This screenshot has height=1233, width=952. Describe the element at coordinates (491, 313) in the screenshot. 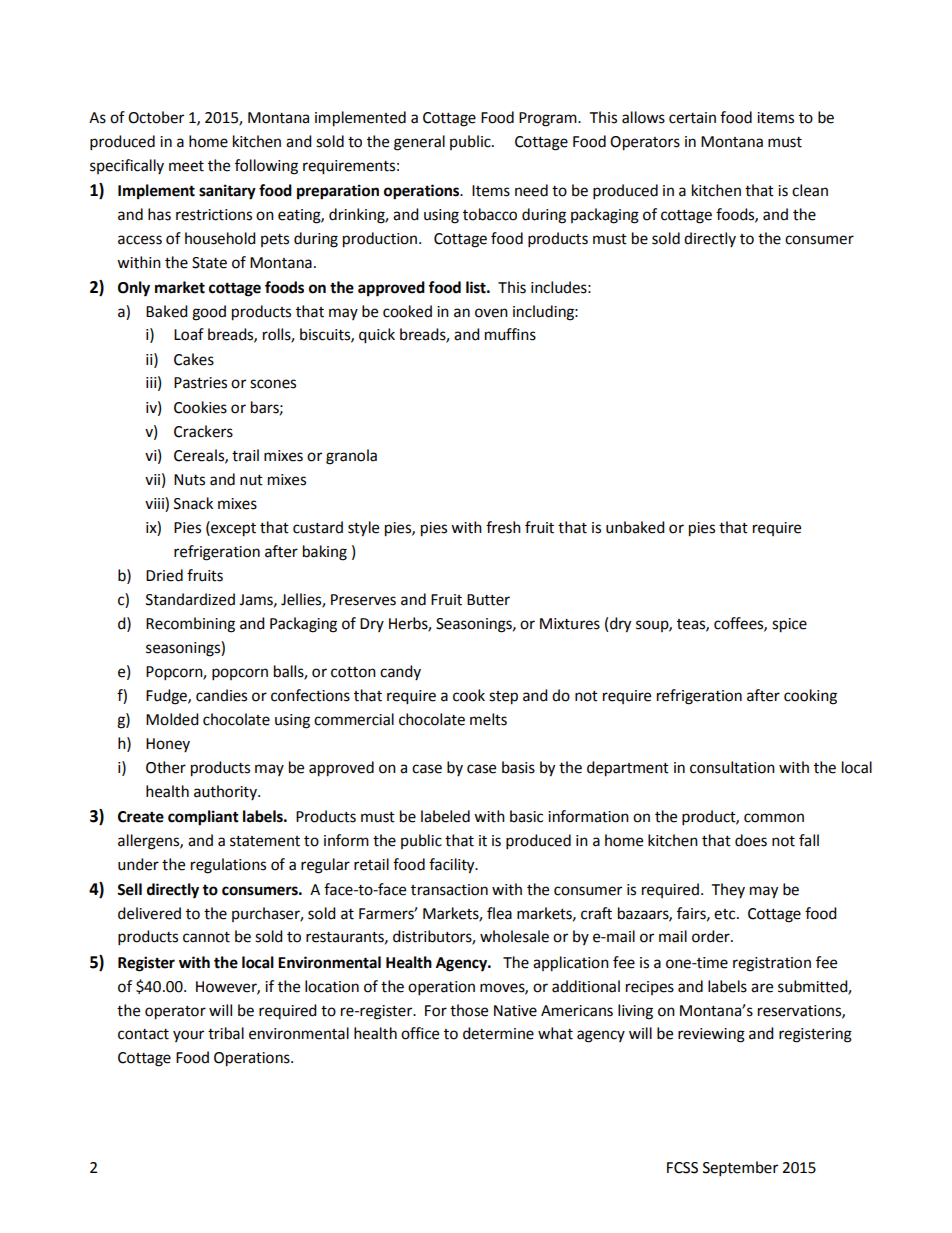

I see `oven` at that location.
